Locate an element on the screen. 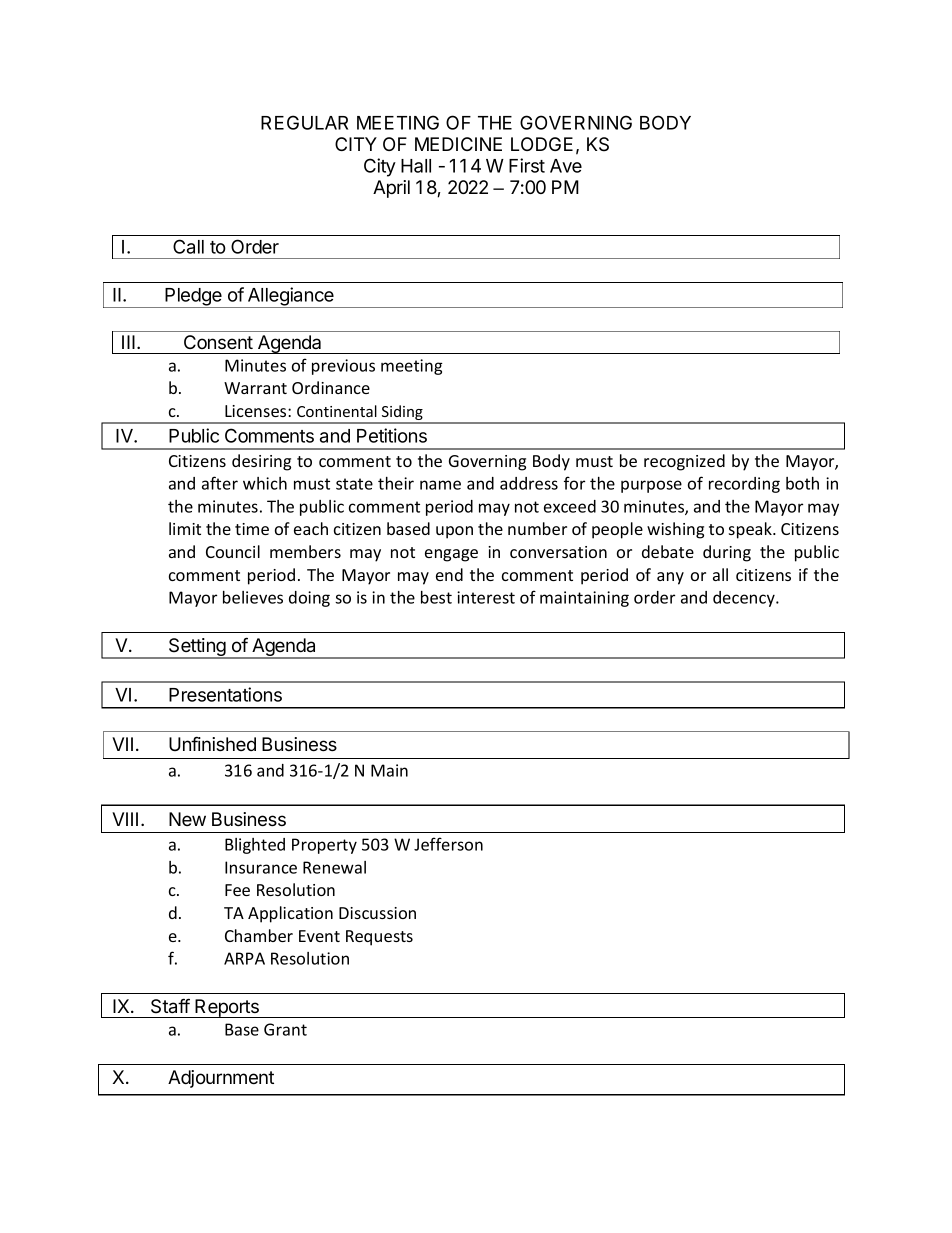 The width and height of the screenshot is (952, 1233). Discussion is located at coordinates (377, 913).
